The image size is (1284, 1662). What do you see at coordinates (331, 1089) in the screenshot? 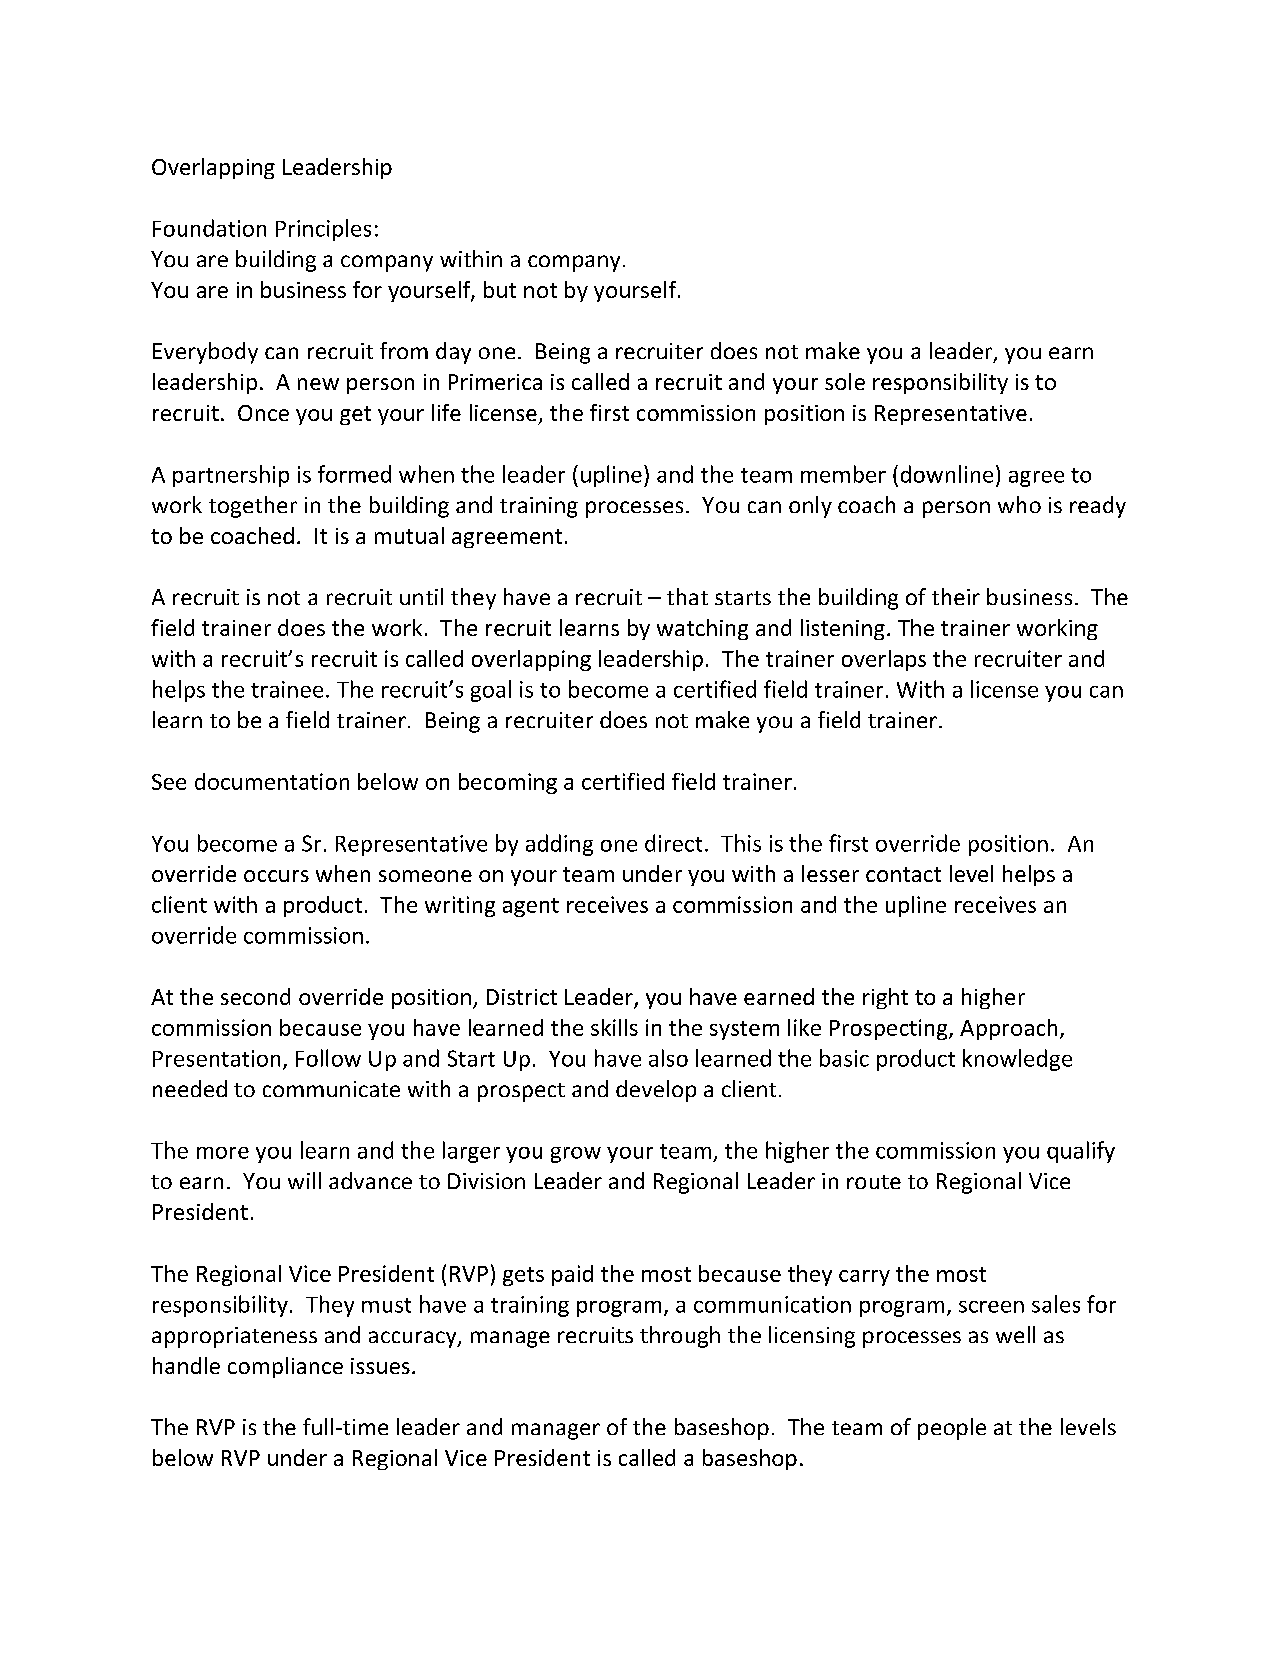
I see `communicate` at bounding box center [331, 1089].
